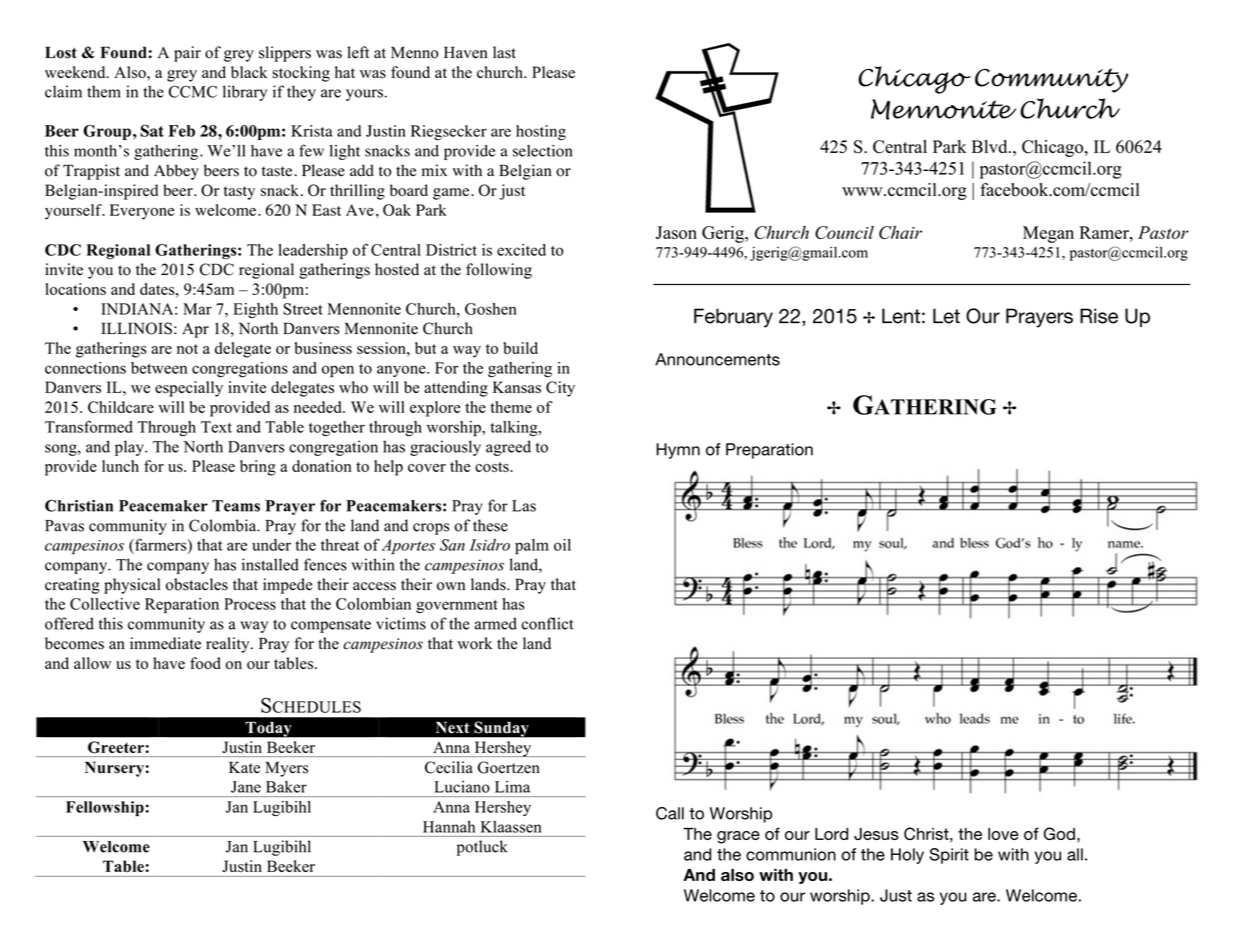  I want to click on play, so click(130, 448).
